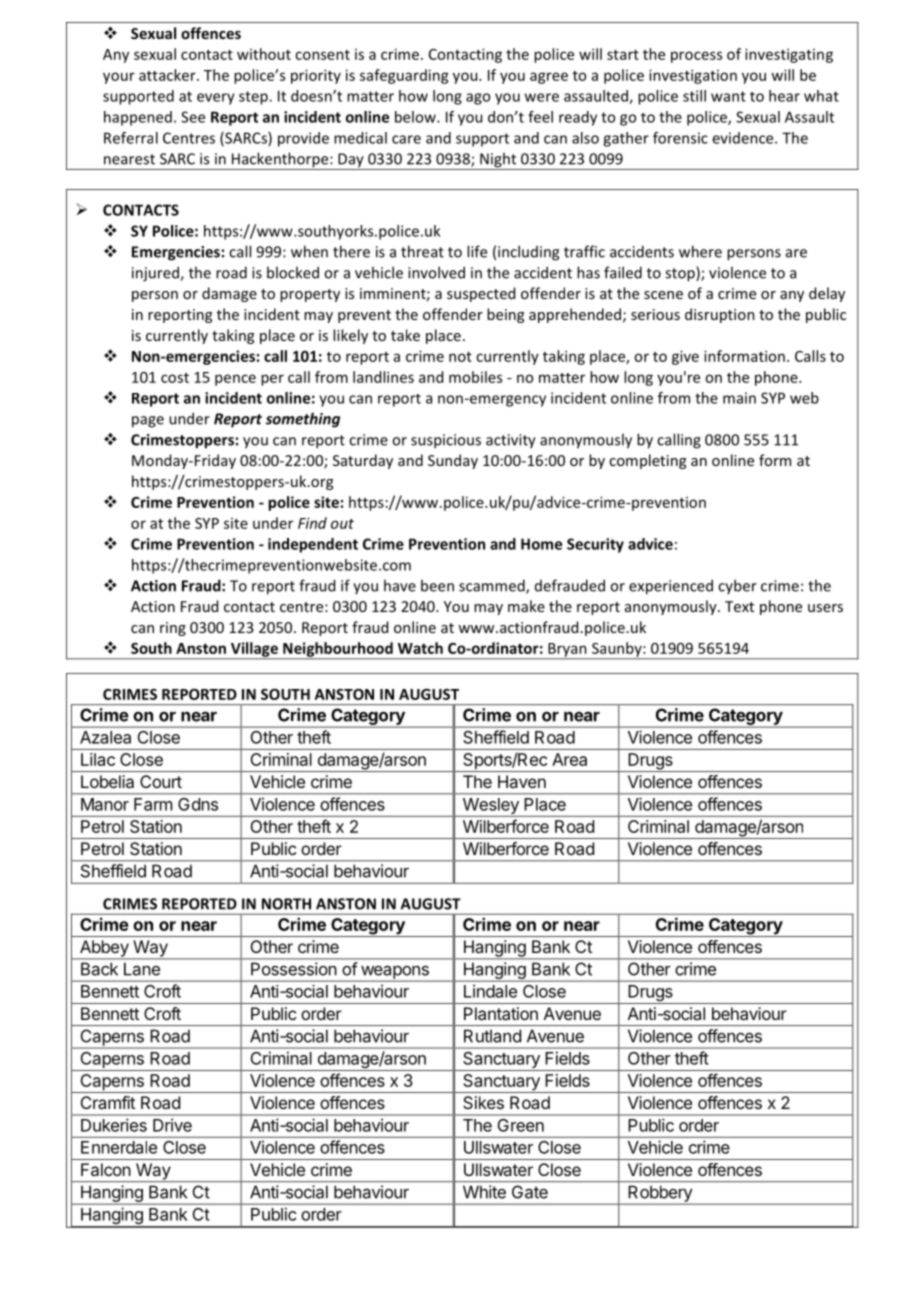 Image resolution: width=924 pixels, height=1308 pixels. Describe the element at coordinates (172, 1125) in the screenshot. I see `Drive` at that location.
